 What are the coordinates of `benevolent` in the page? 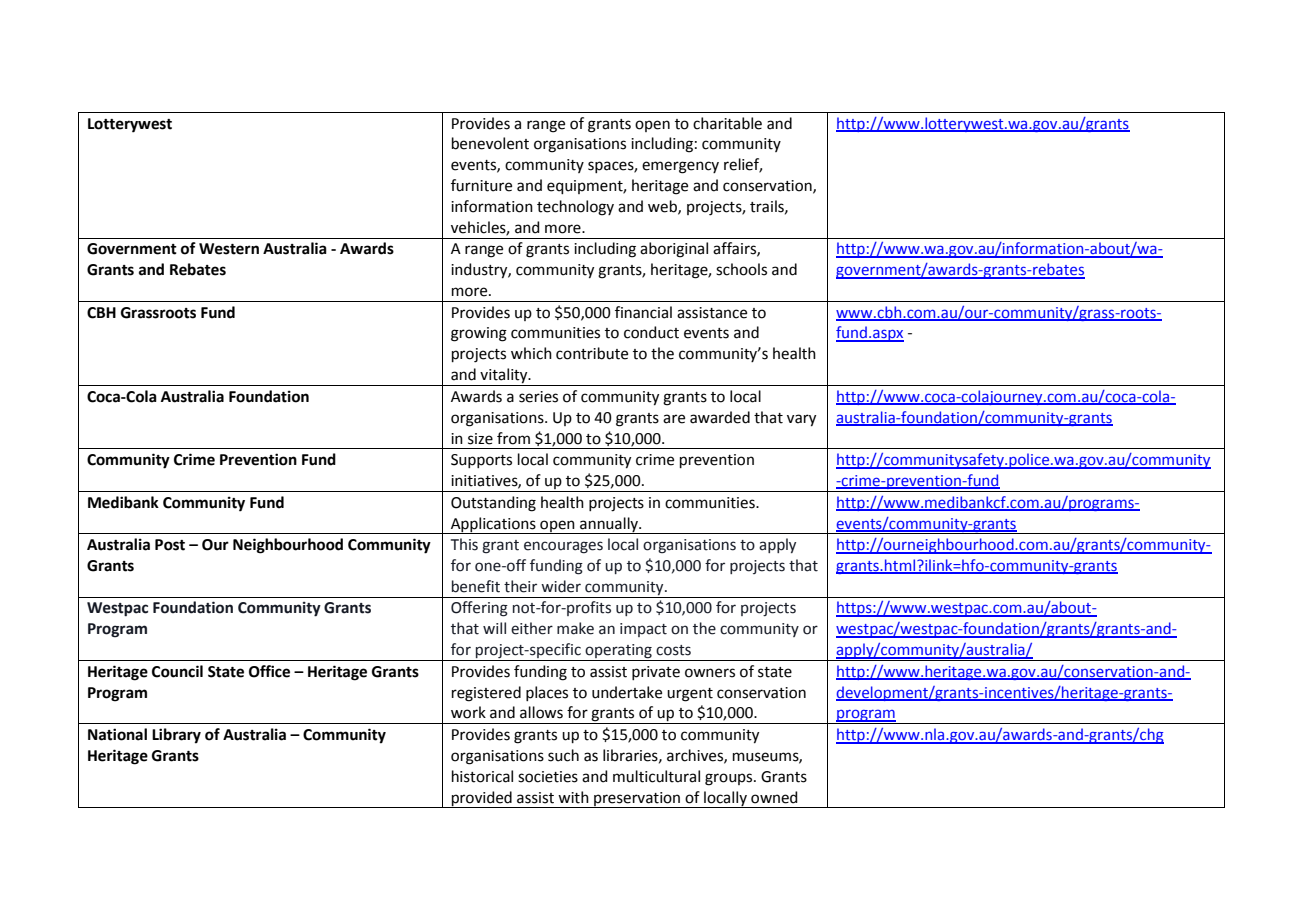 It's located at (490, 143).
